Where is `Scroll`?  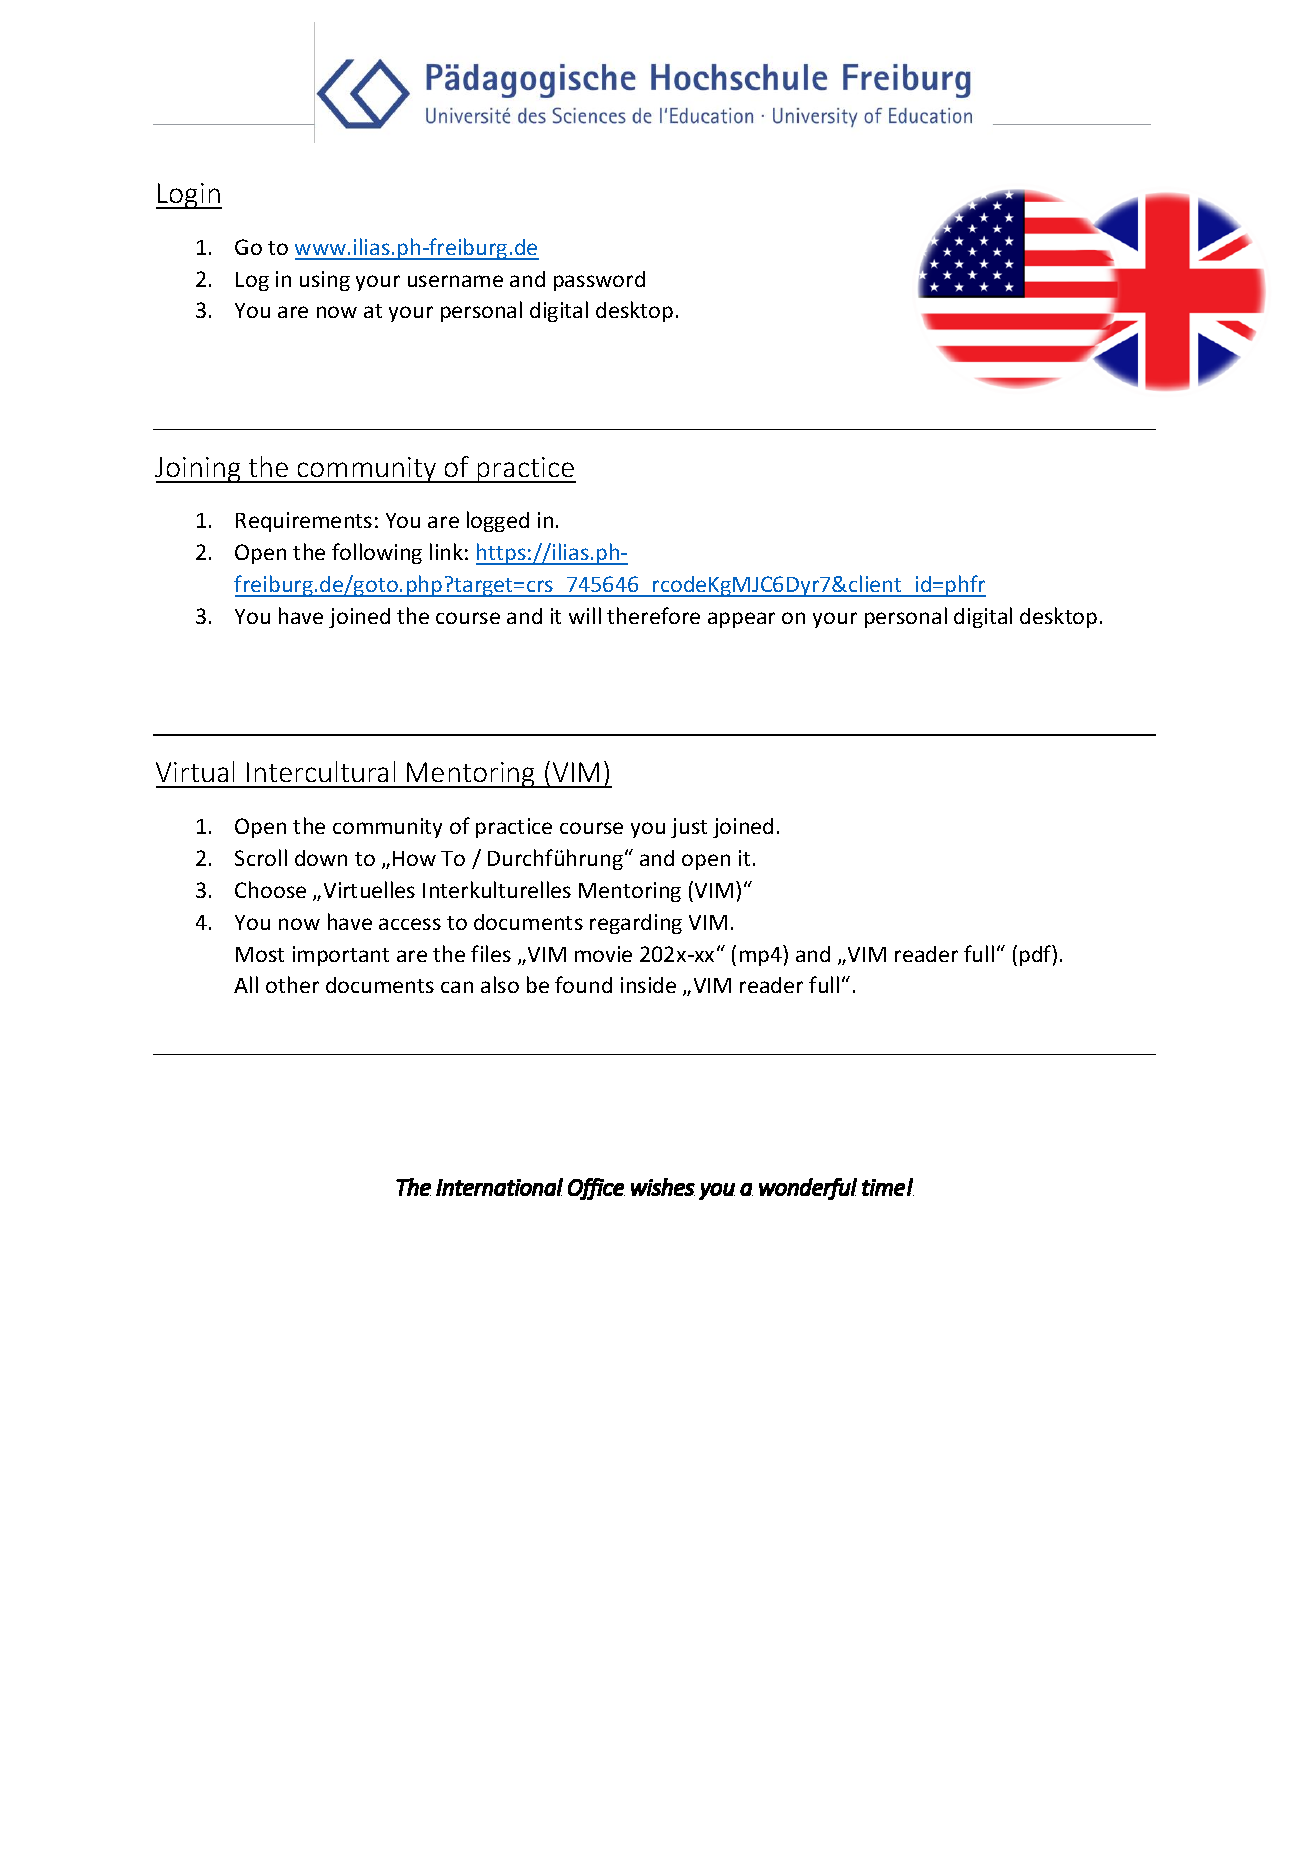
Scroll is located at coordinates (261, 857).
